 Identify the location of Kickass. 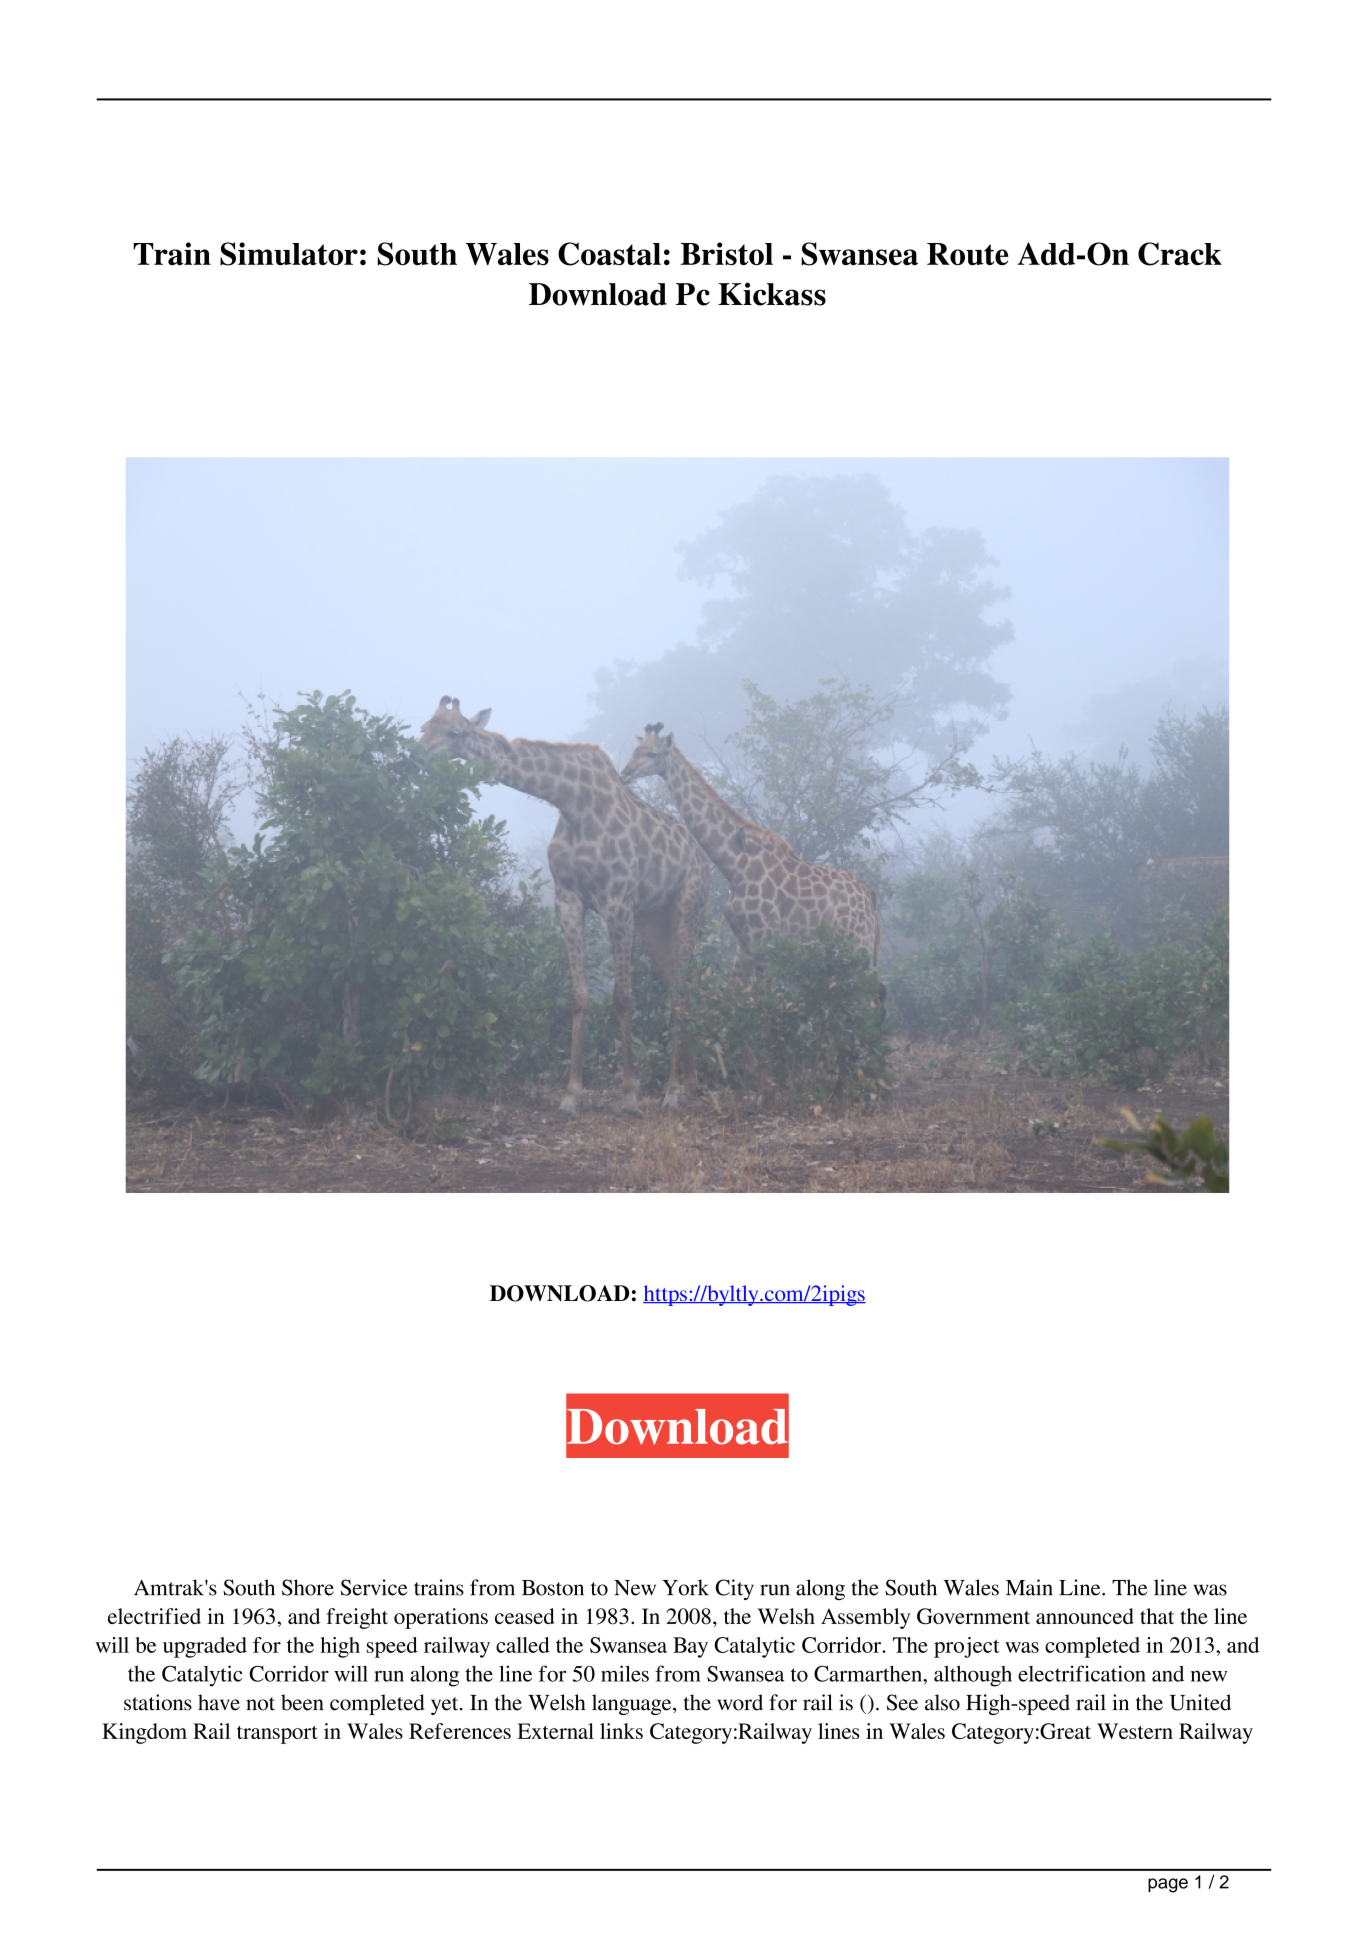
(772, 294).
